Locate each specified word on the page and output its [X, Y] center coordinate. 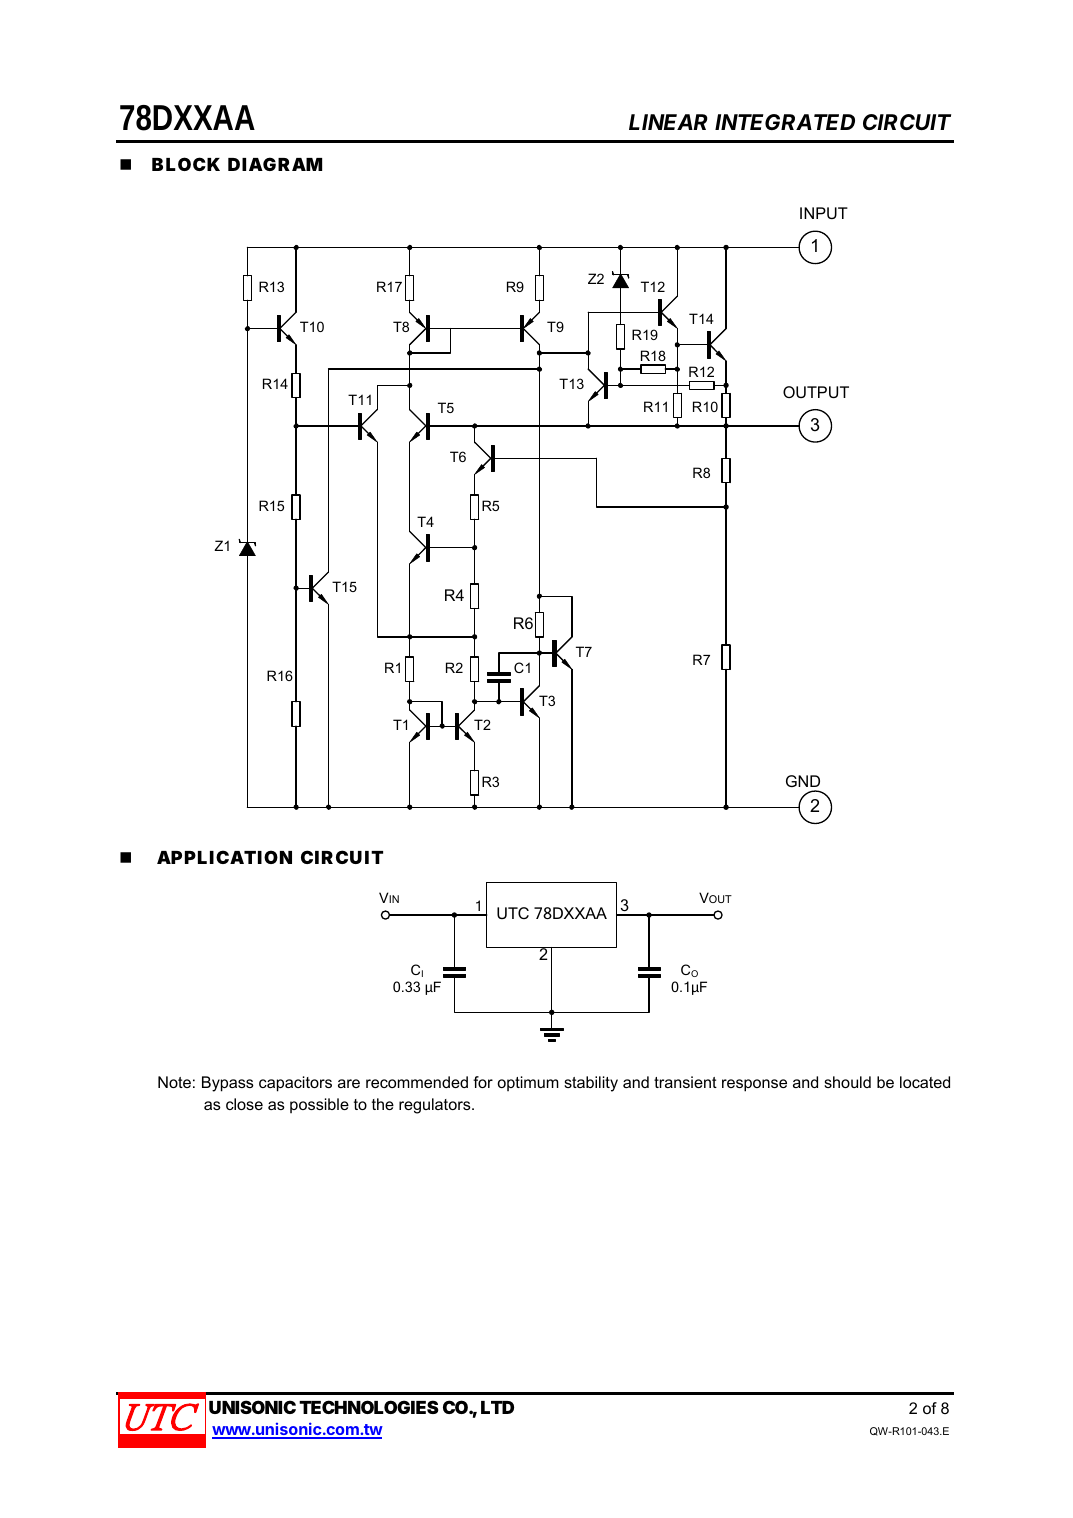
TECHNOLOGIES [369, 1407]
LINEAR [668, 122]
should [847, 1082]
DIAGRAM [275, 164]
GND [803, 781]
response [754, 1085]
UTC [513, 913]
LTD [497, 1407]
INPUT [824, 213]
